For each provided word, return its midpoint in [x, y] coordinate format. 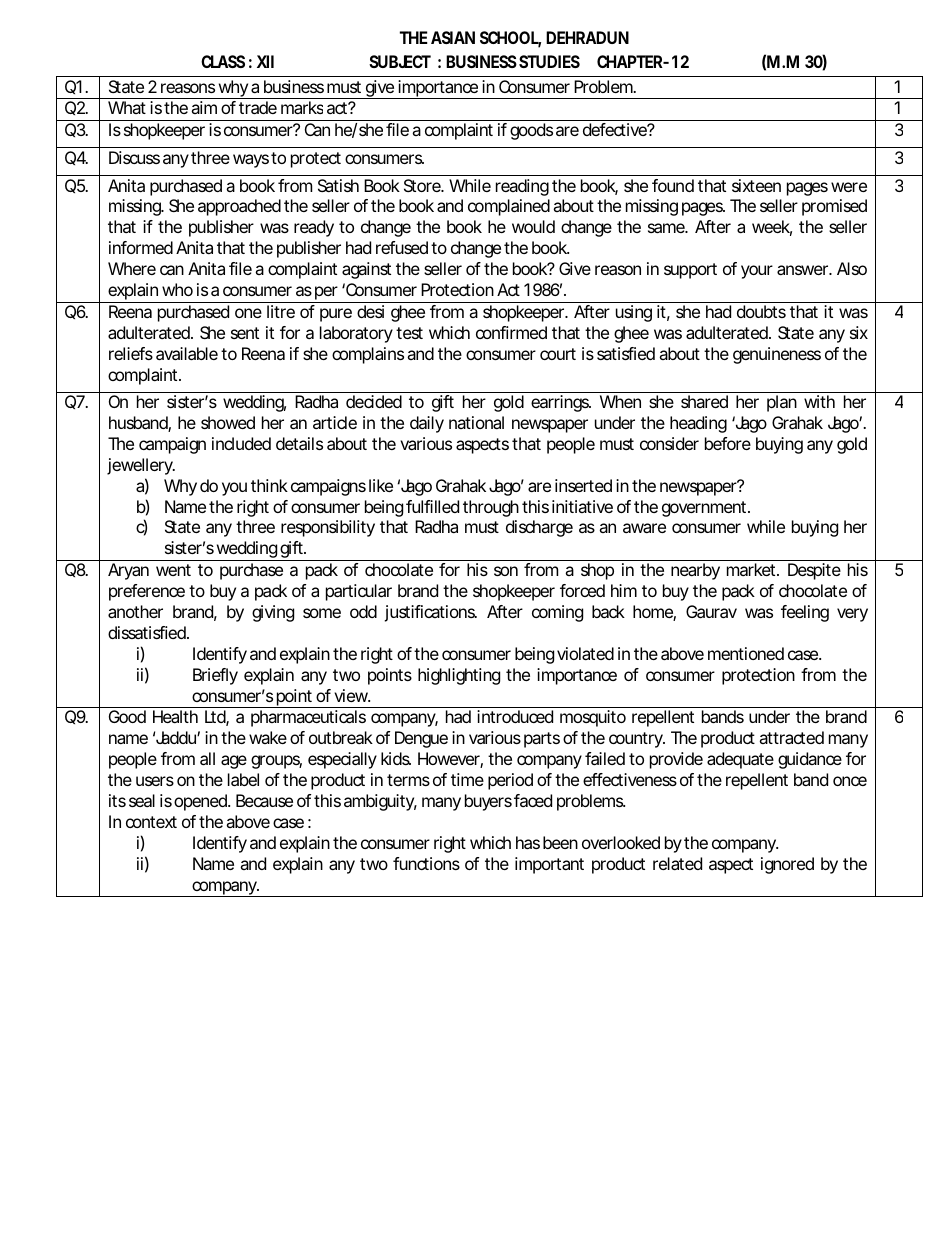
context [151, 822]
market [752, 569]
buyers [488, 802]
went [173, 570]
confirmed [511, 332]
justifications [430, 613]
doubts [761, 311]
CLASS [223, 61]
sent [245, 333]
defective [615, 129]
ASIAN [453, 37]
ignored [787, 865]
